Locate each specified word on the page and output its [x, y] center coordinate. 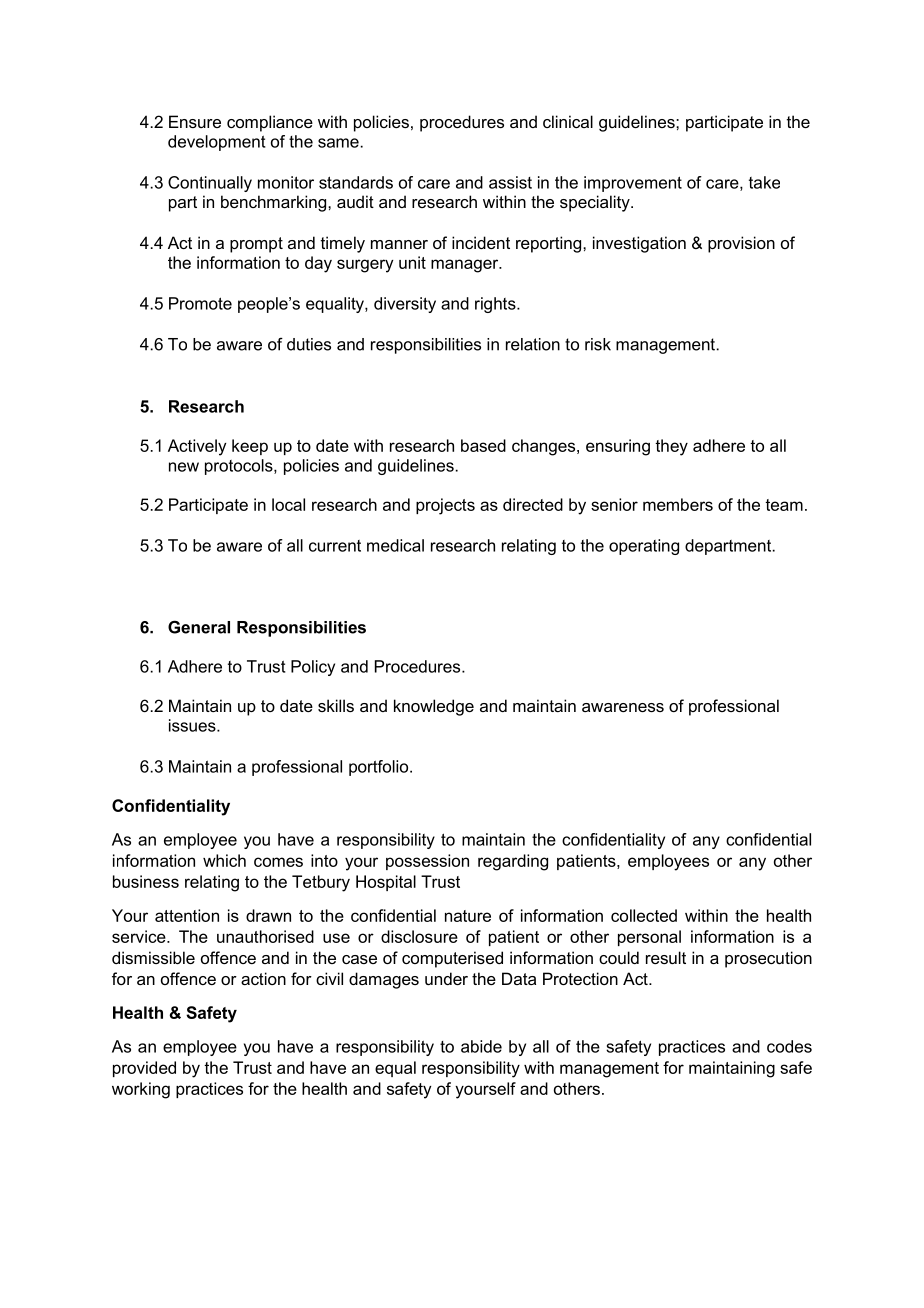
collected [644, 915]
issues [193, 725]
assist [510, 182]
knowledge [434, 707]
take [764, 182]
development [217, 143]
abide [481, 1046]
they [671, 447]
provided [144, 1069]
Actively [197, 447]
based [483, 445]
